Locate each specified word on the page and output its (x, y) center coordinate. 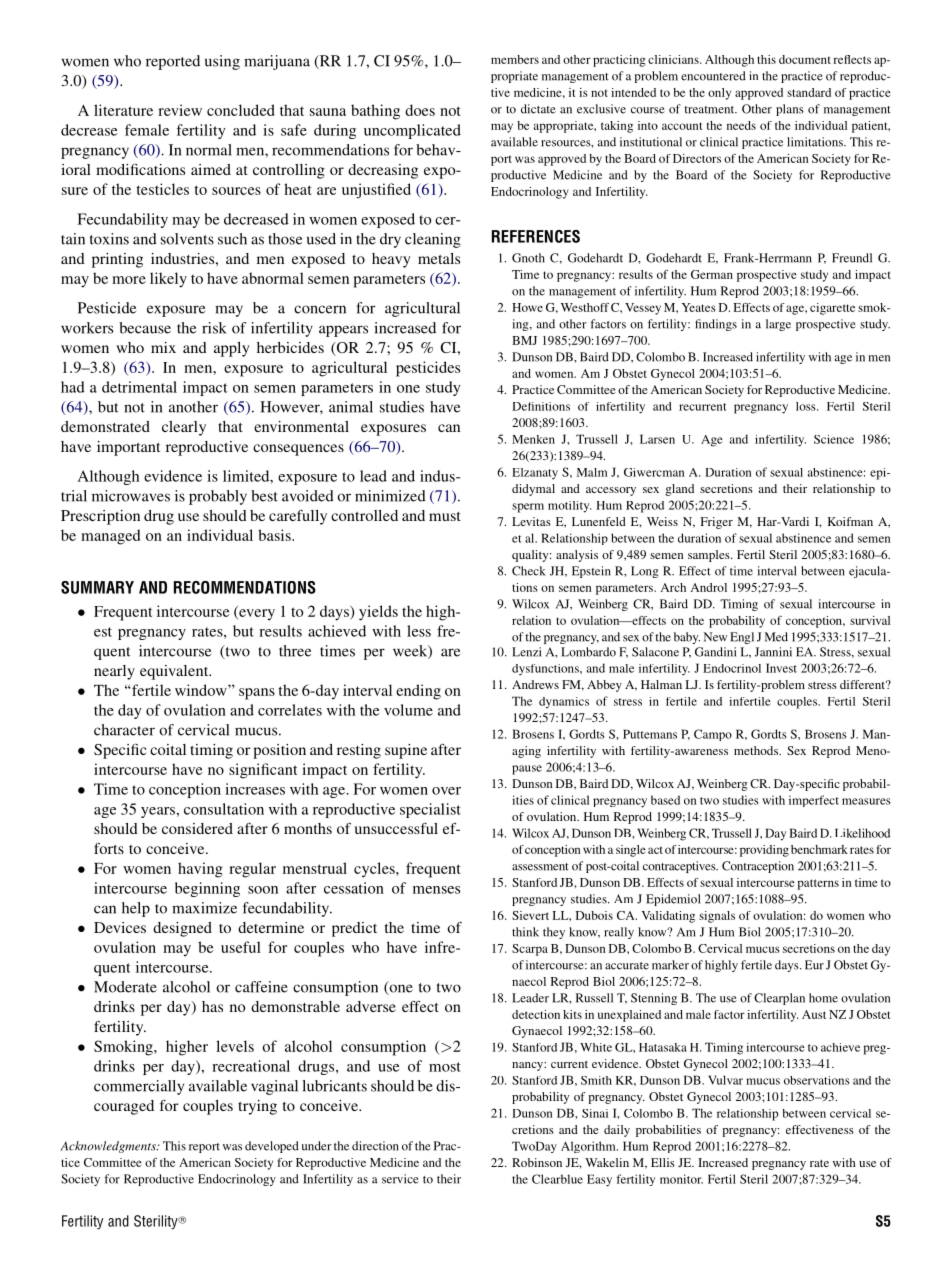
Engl (742, 638)
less (419, 631)
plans (790, 110)
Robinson (537, 1162)
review (180, 110)
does (420, 110)
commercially (139, 1087)
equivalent (175, 672)
